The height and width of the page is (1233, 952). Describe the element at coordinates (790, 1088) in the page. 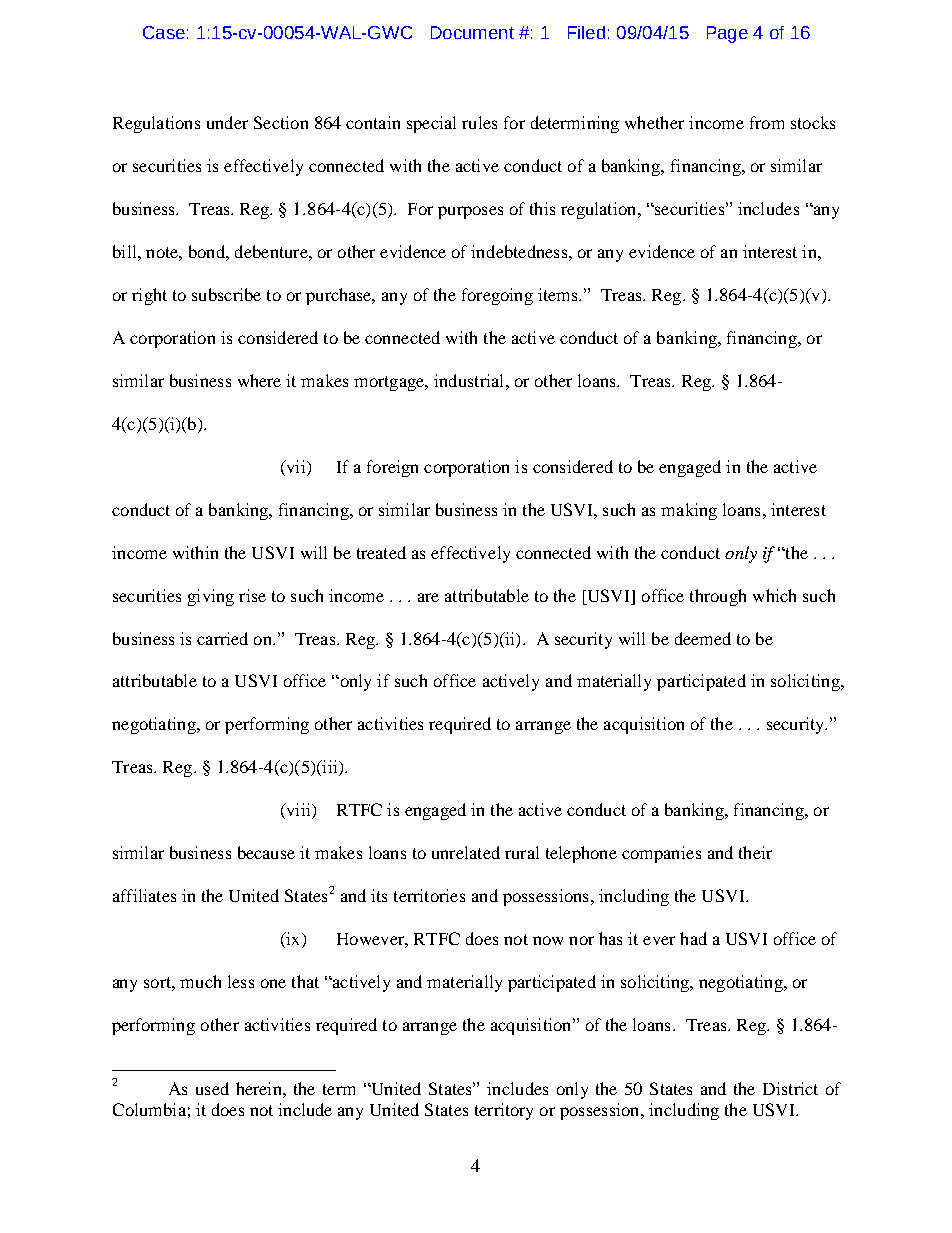

I see `District` at that location.
